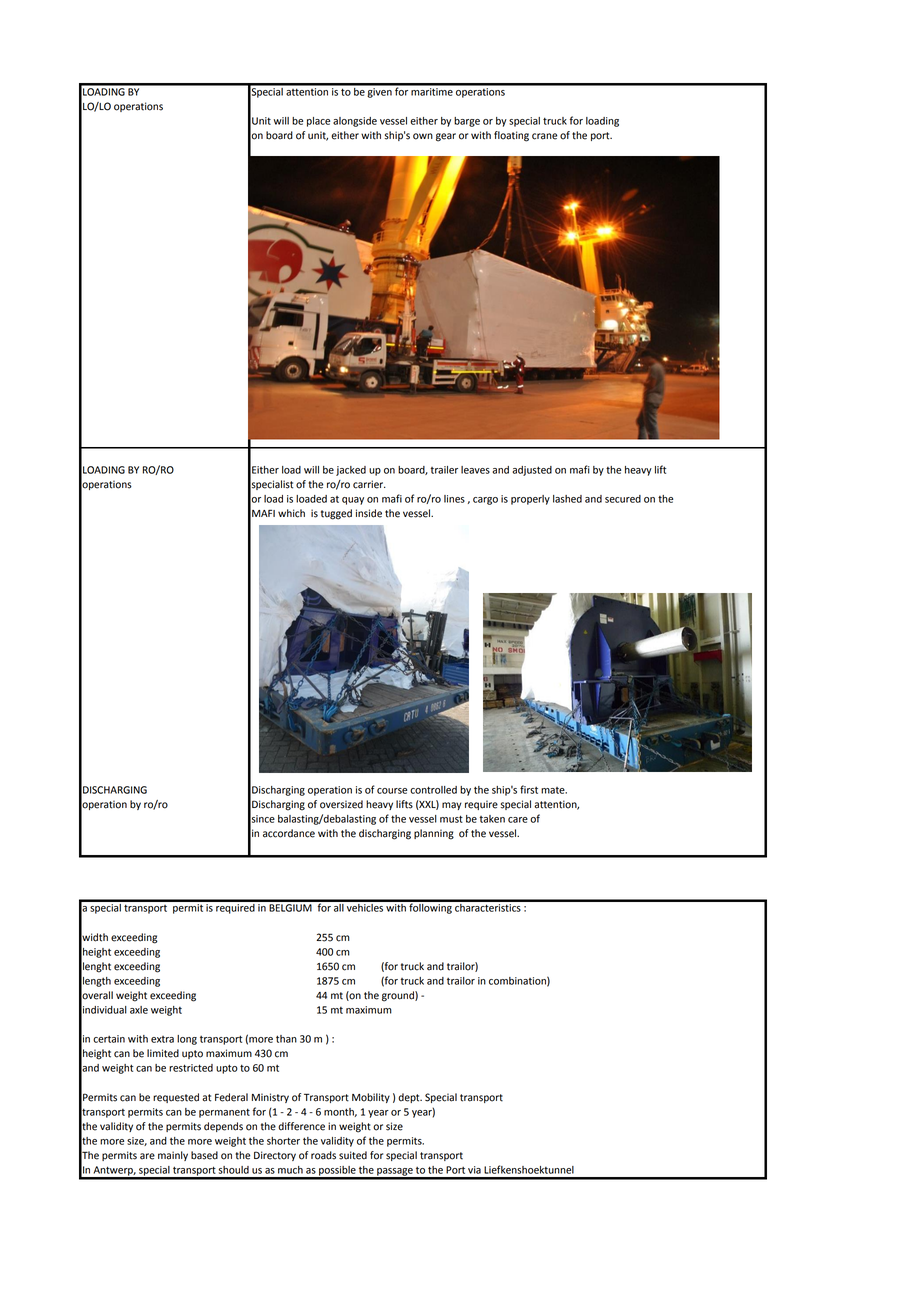  What do you see at coordinates (567, 499) in the screenshot?
I see `lashed` at bounding box center [567, 499].
